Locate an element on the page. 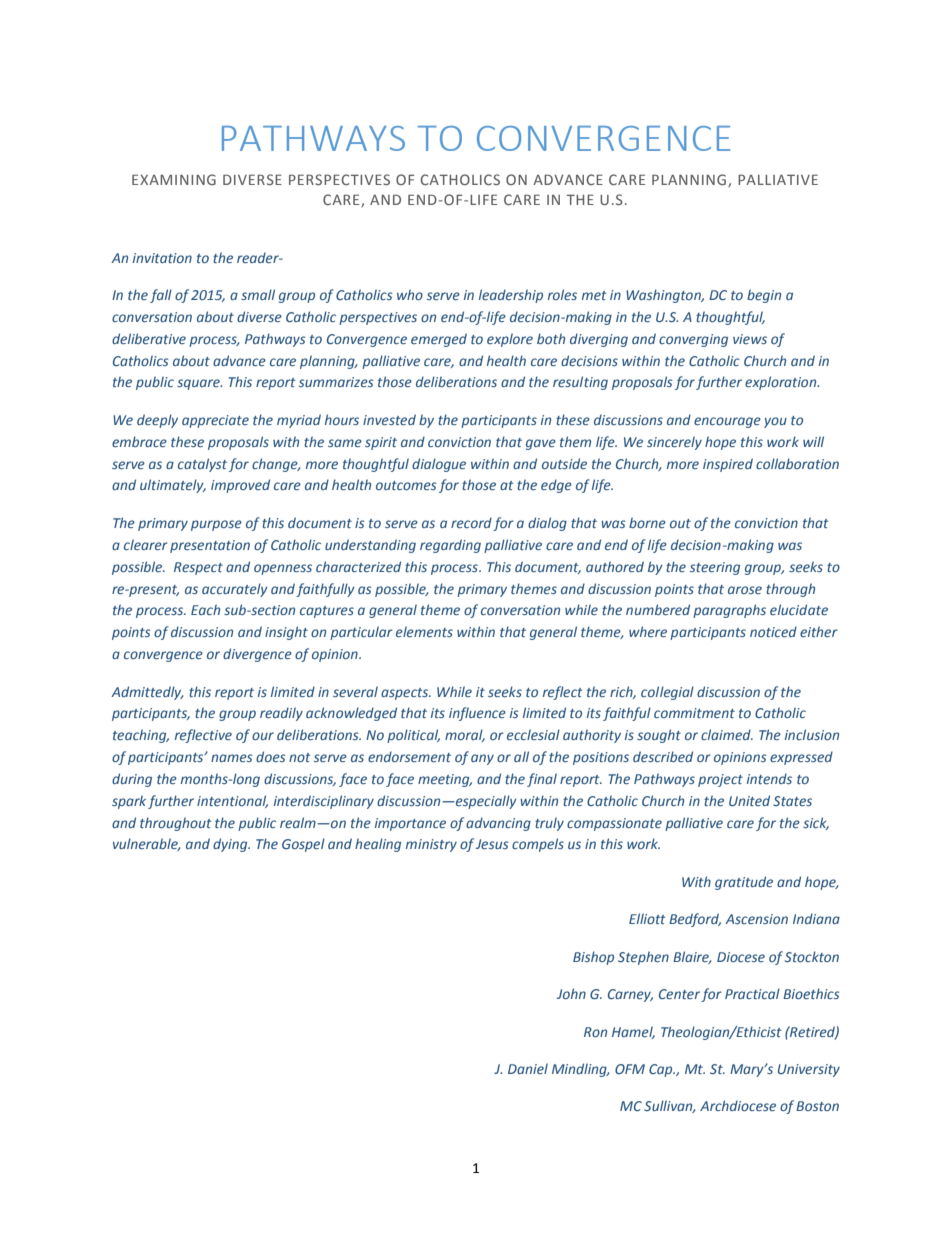 Image resolution: width=952 pixels, height=1233 pixels. record is located at coordinates (471, 522).
